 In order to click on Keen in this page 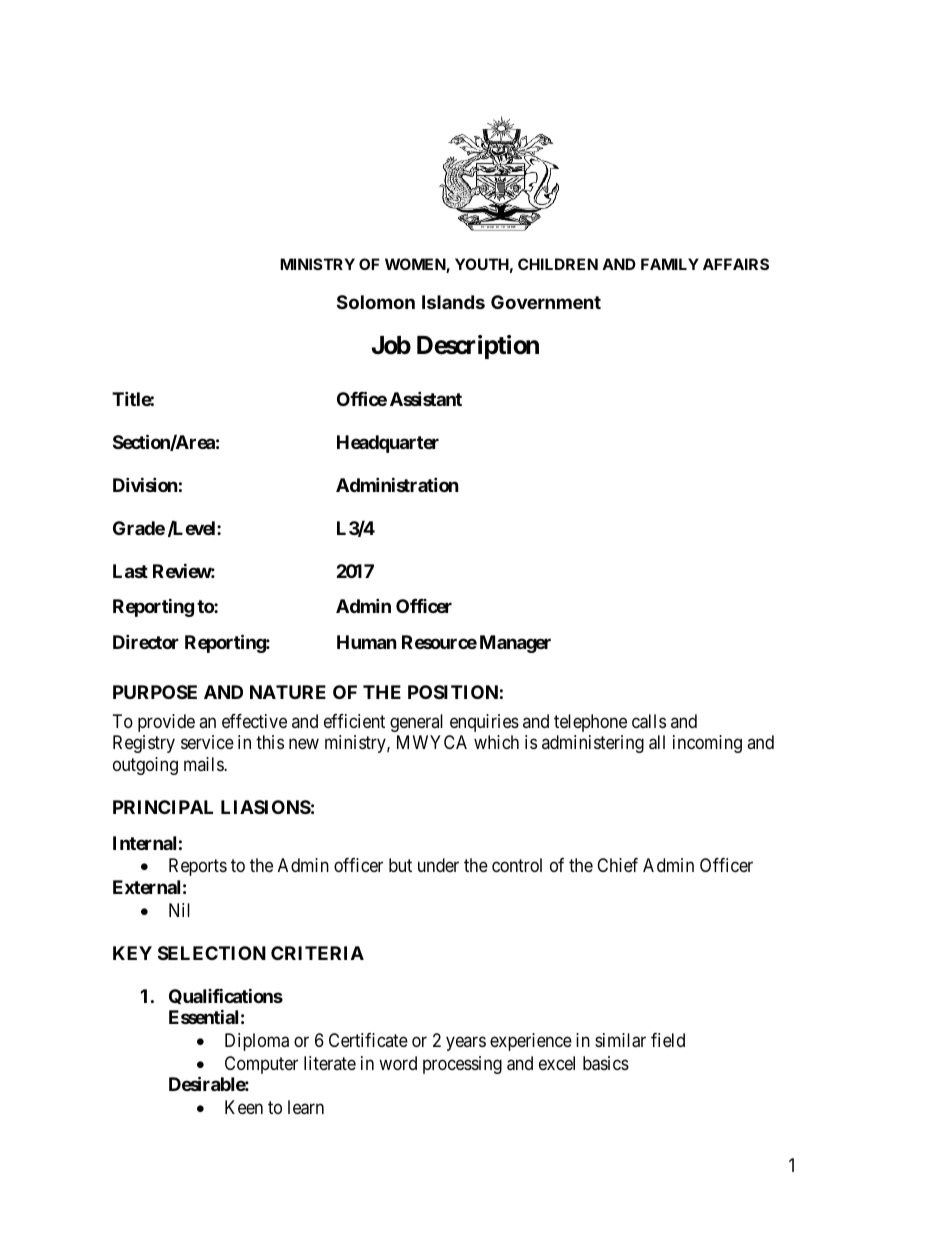, I will do `click(244, 1107)`.
